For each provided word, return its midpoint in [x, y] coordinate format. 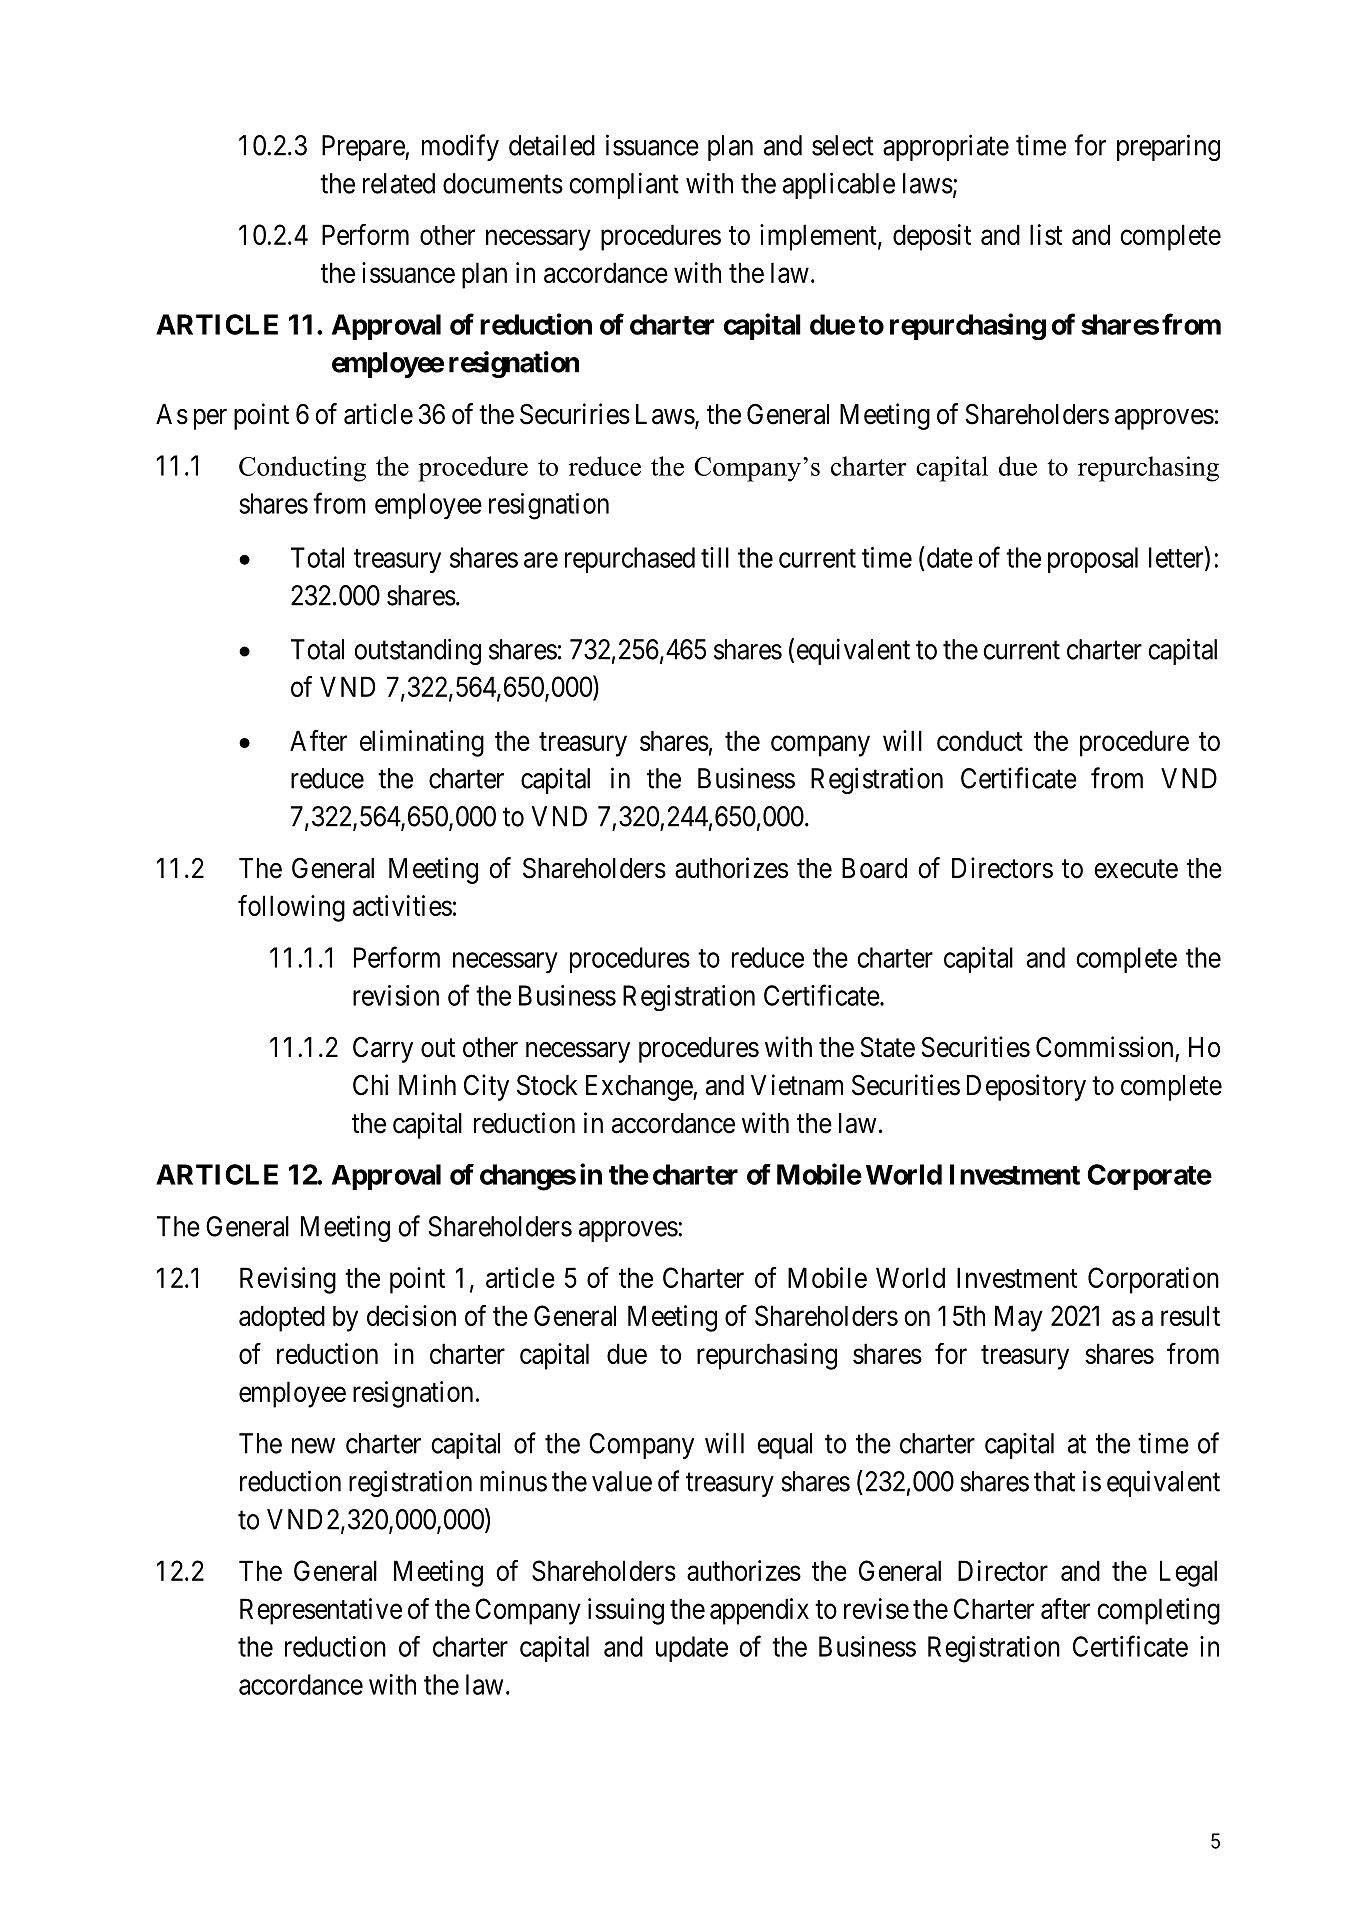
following [291, 908]
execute [1136, 869]
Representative [321, 1611]
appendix [759, 1611]
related [399, 183]
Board [874, 868]
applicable [839, 185]
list [1046, 234]
